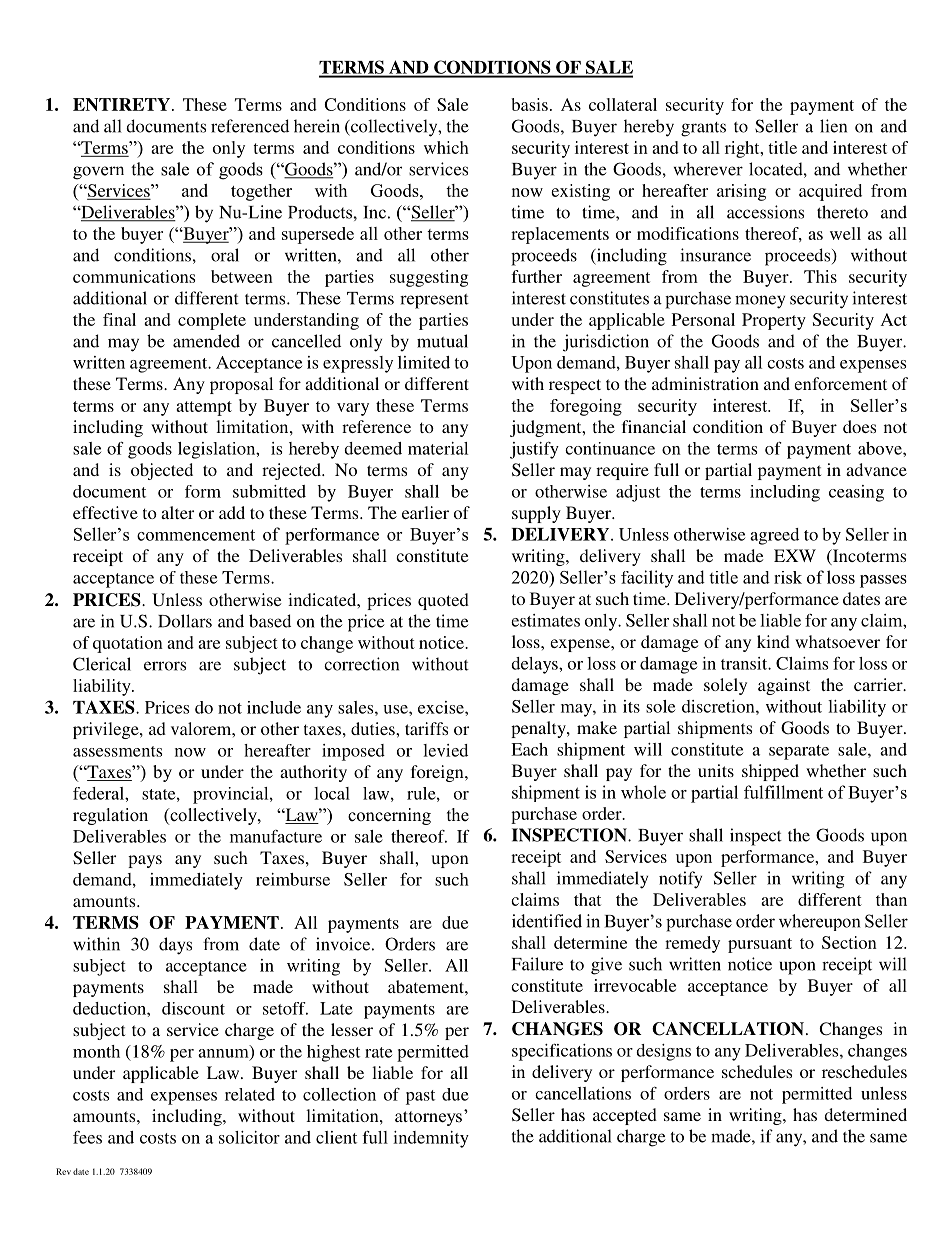 The image size is (952, 1233). What do you see at coordinates (162, 471) in the screenshot?
I see `objected` at bounding box center [162, 471].
